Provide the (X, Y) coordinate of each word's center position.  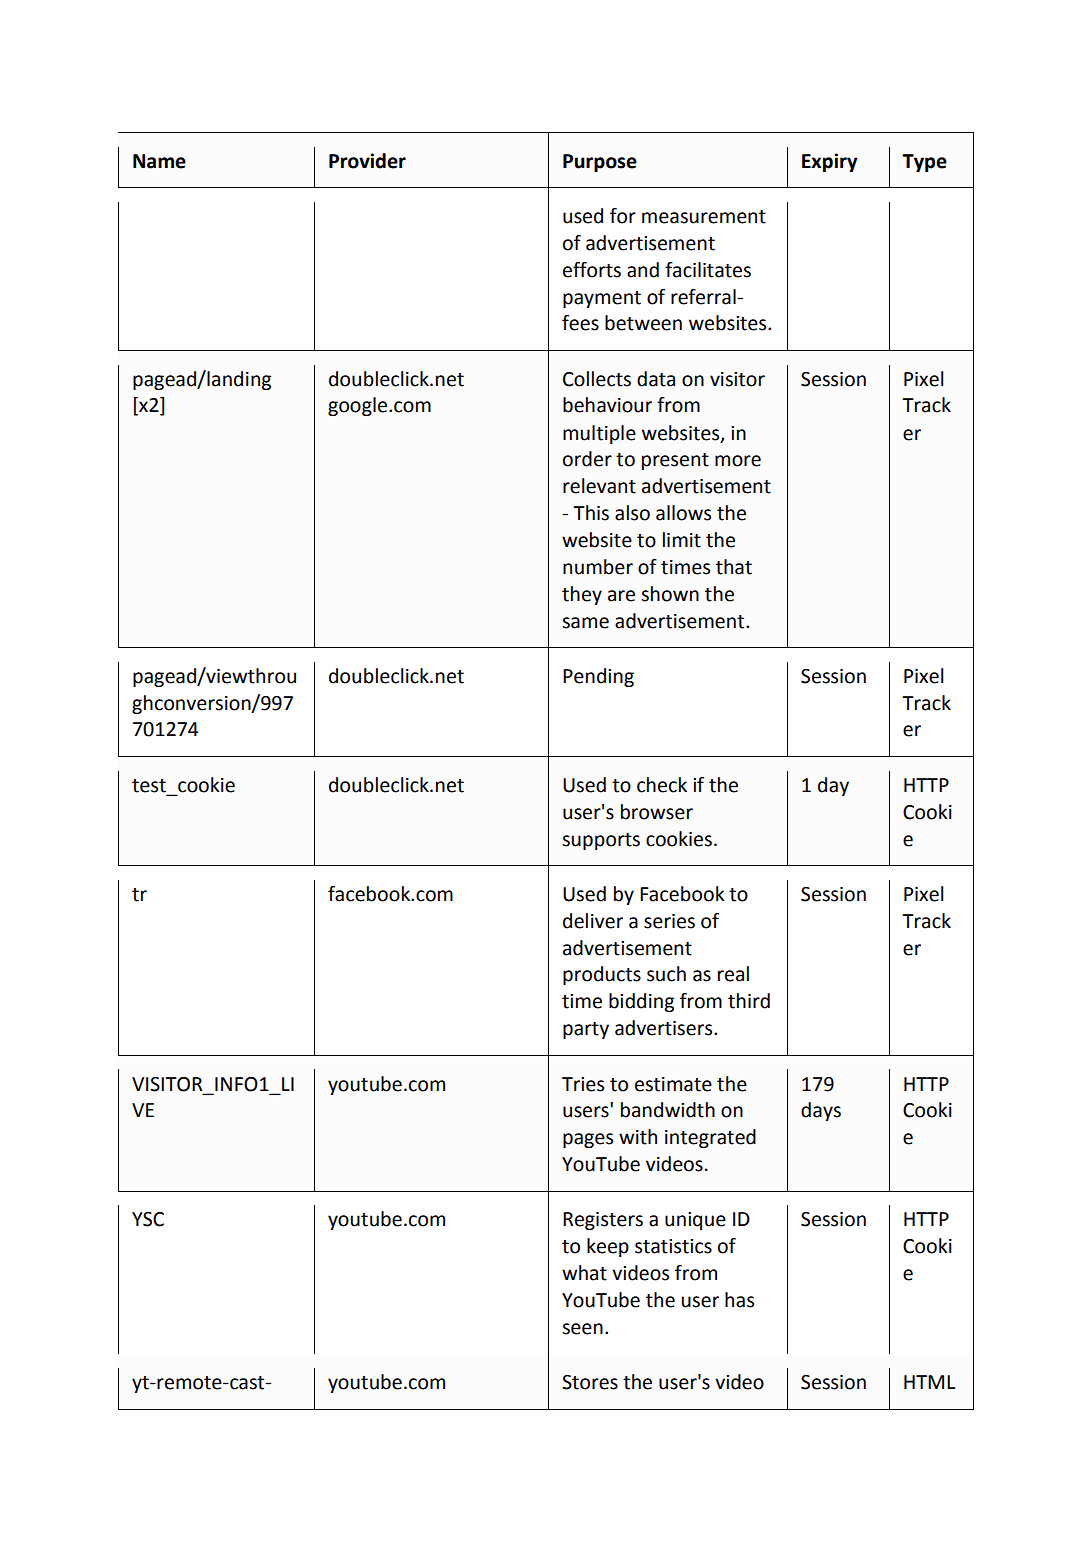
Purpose (600, 163)
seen (582, 1329)
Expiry (830, 162)
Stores (590, 1382)
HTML (929, 1382)
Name (159, 161)
